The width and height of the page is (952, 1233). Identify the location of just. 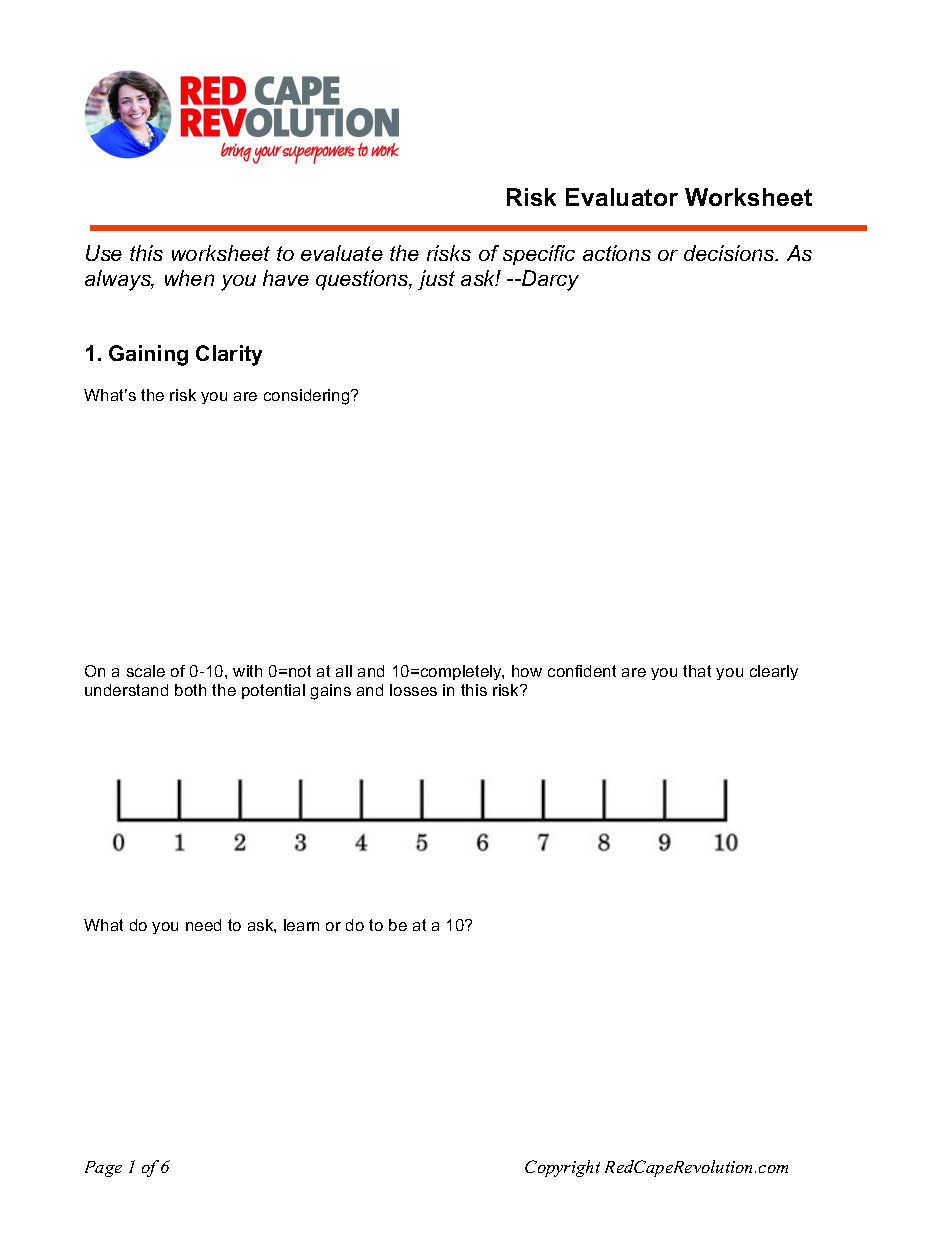
(436, 280).
